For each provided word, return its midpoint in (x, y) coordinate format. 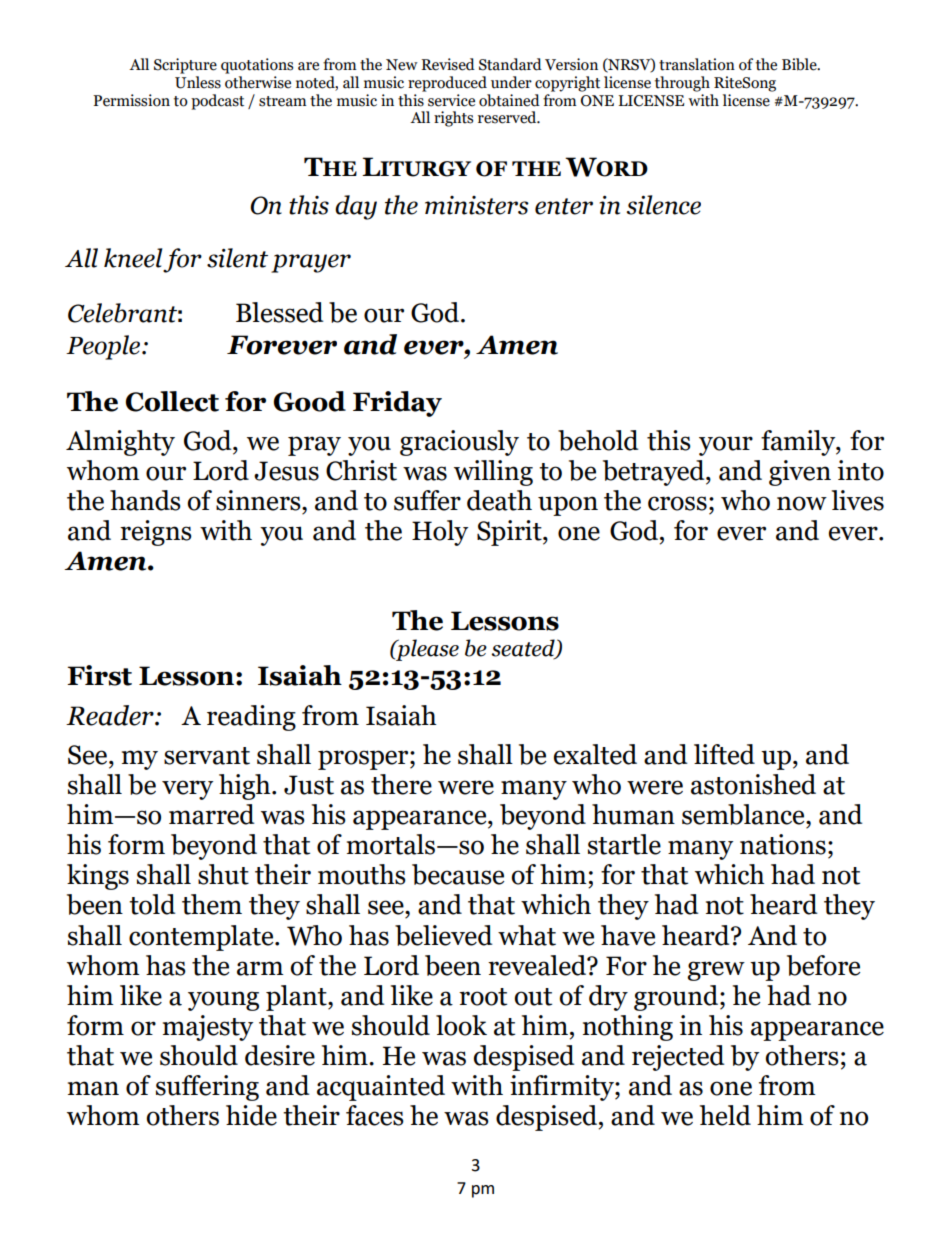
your (726, 446)
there (401, 784)
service (451, 100)
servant (207, 756)
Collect (172, 401)
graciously (459, 443)
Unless (198, 82)
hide (251, 1115)
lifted (724, 754)
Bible (800, 64)
